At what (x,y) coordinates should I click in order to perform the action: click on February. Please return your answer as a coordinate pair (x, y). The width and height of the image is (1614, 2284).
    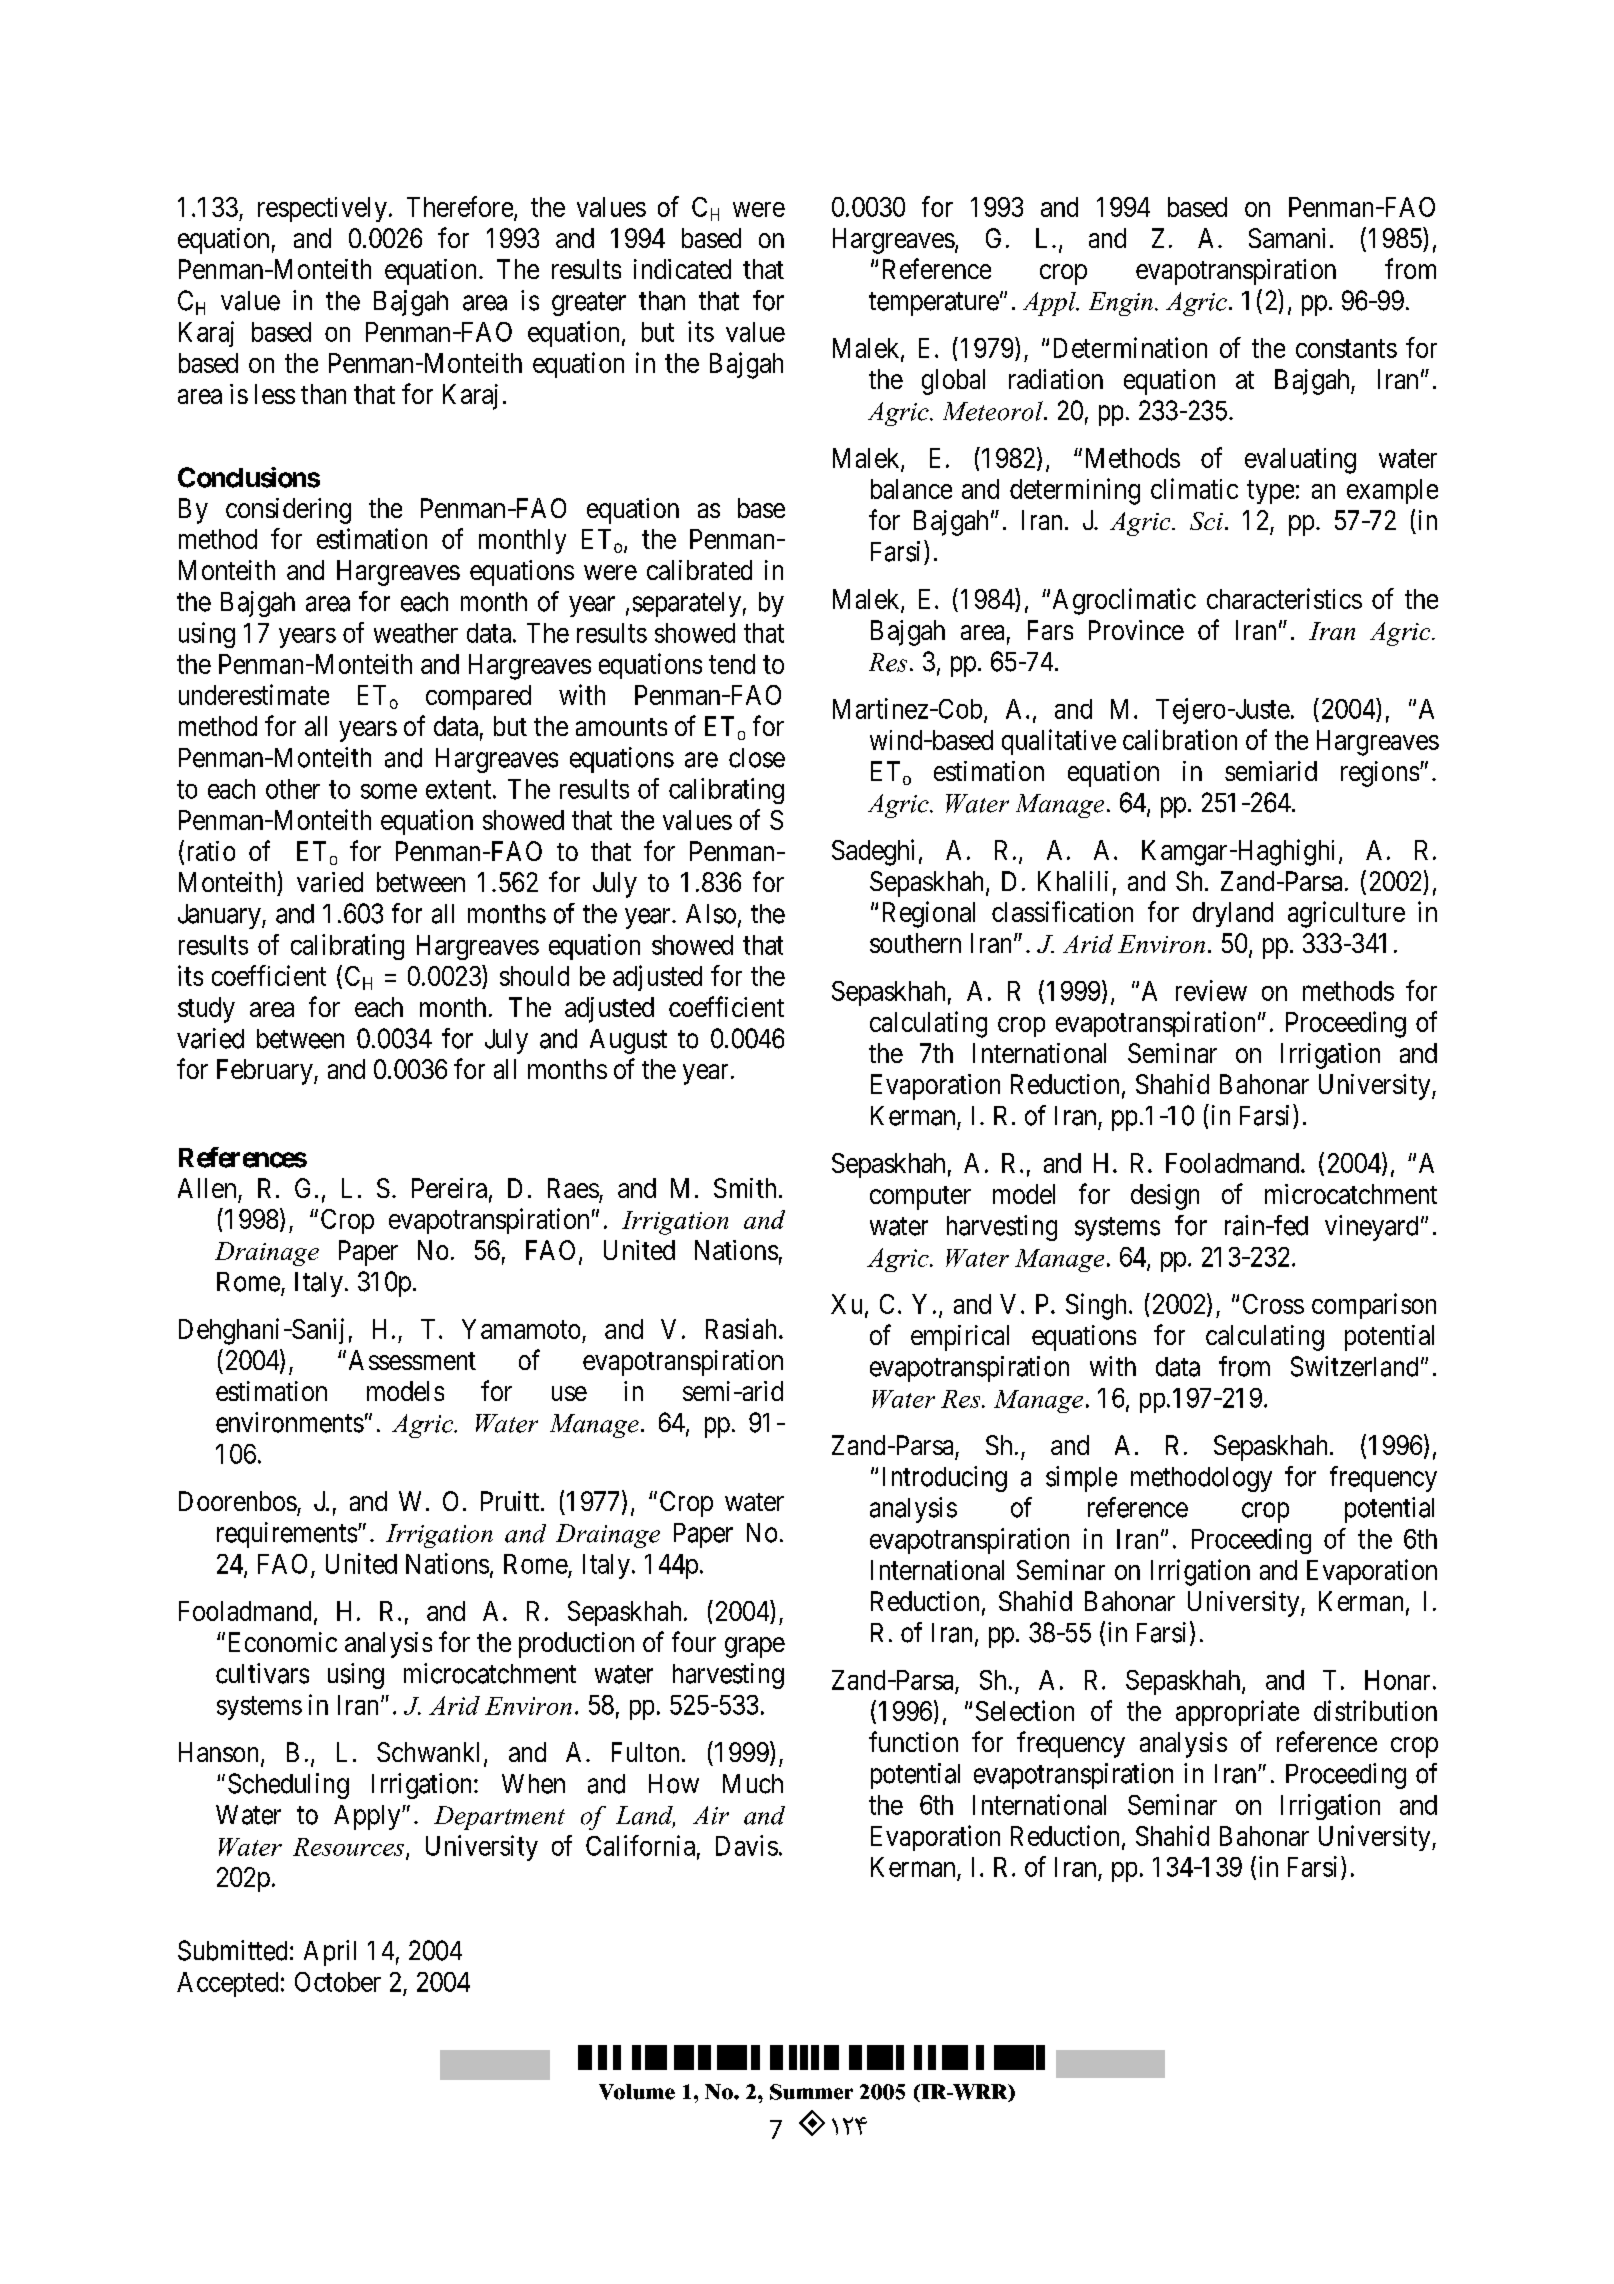
    Looking at the image, I should click on (266, 1072).
